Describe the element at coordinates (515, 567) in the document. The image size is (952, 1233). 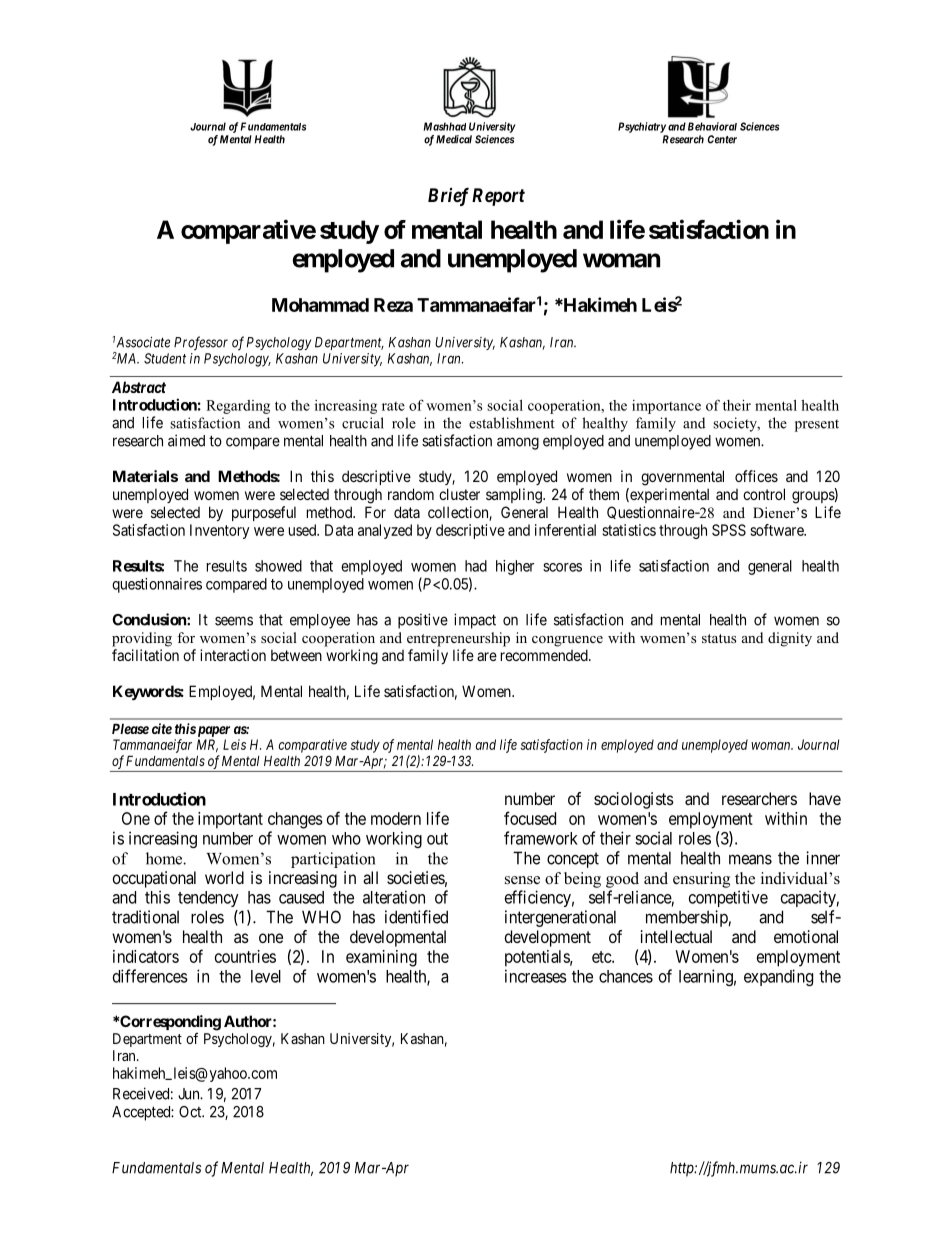
I see `higher` at that location.
